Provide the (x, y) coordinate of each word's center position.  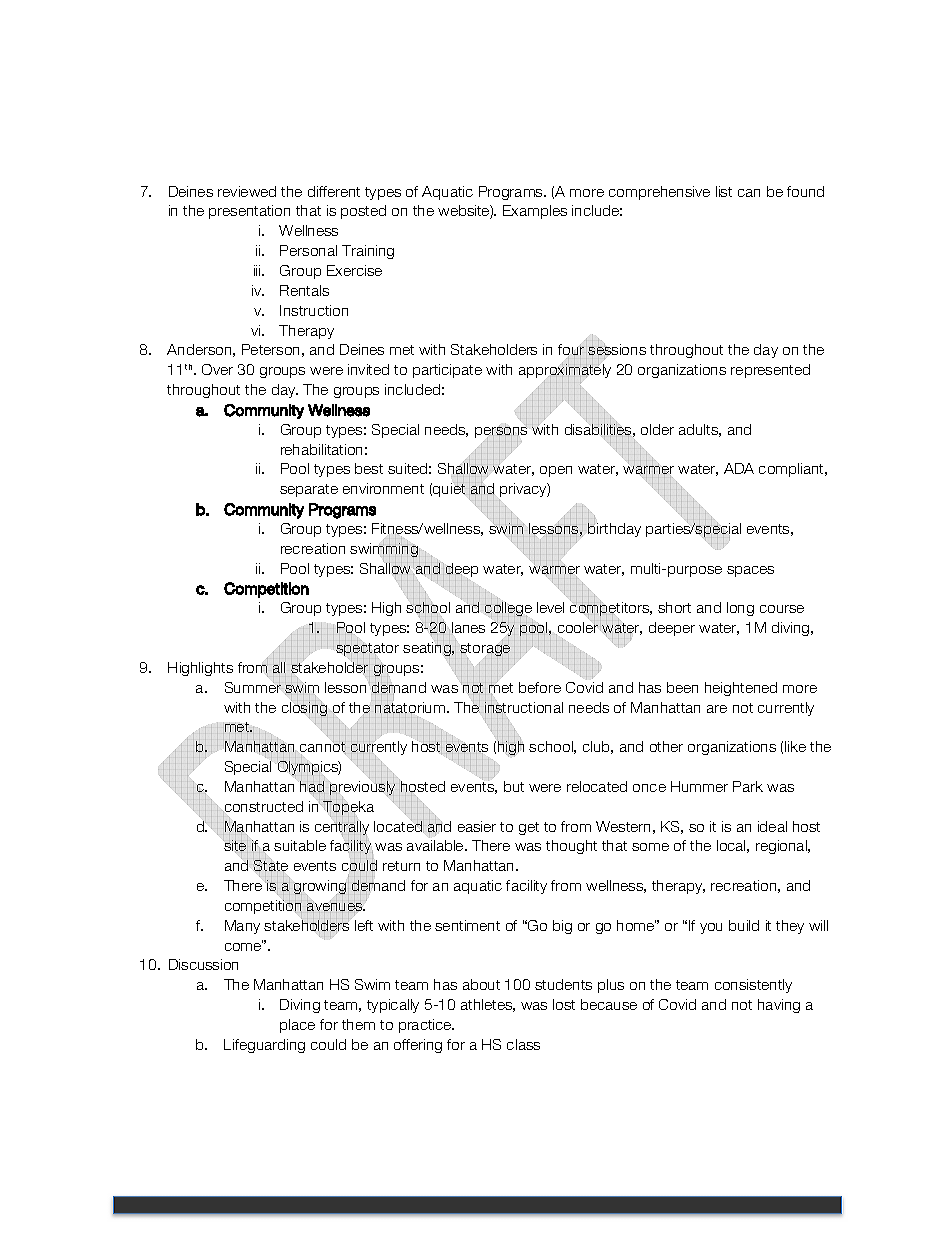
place (297, 1026)
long (740, 609)
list (724, 191)
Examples (535, 212)
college (508, 609)
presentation (249, 212)
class (523, 1044)
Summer (254, 686)
